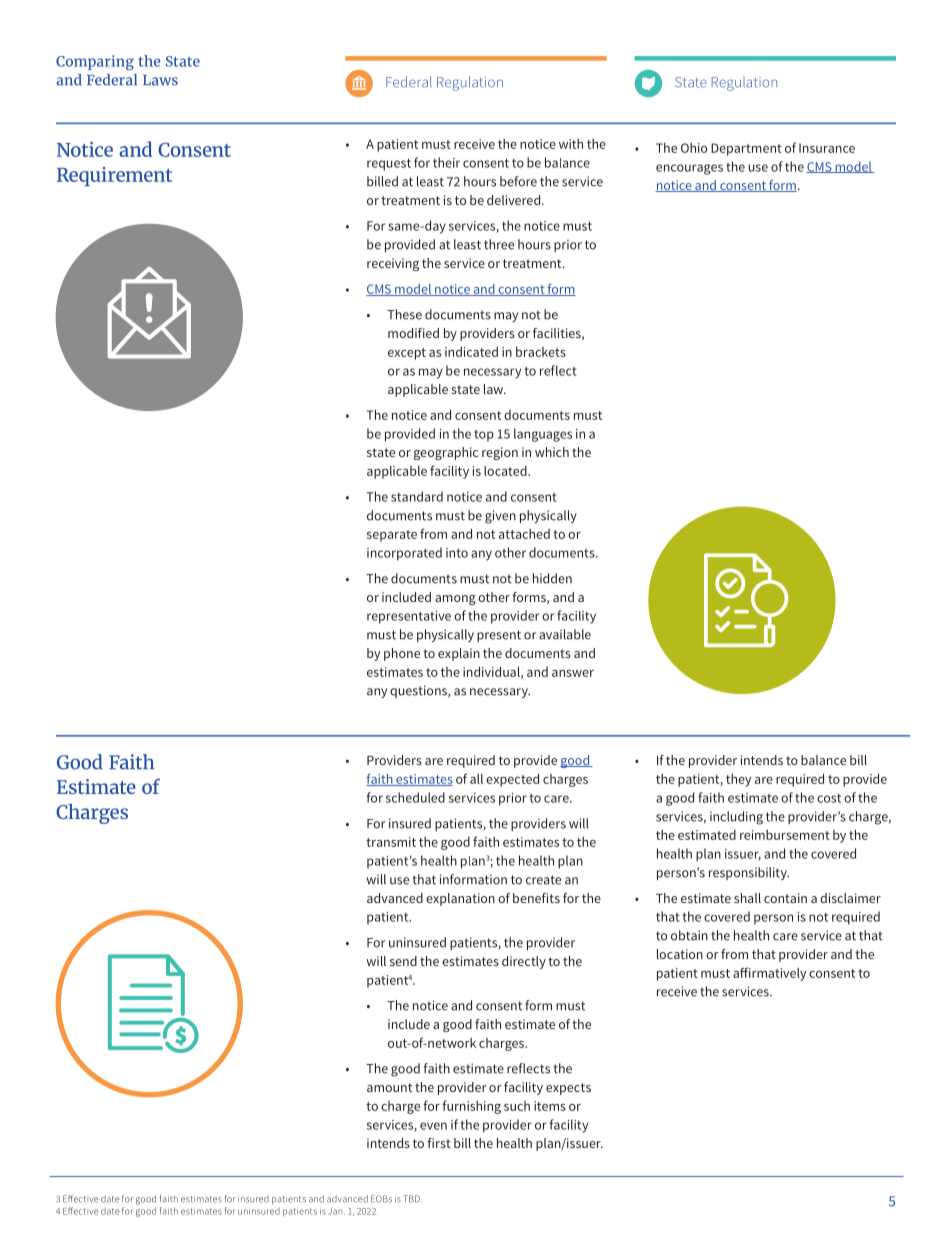  What do you see at coordinates (747, 898) in the screenshot?
I see `shall` at bounding box center [747, 898].
